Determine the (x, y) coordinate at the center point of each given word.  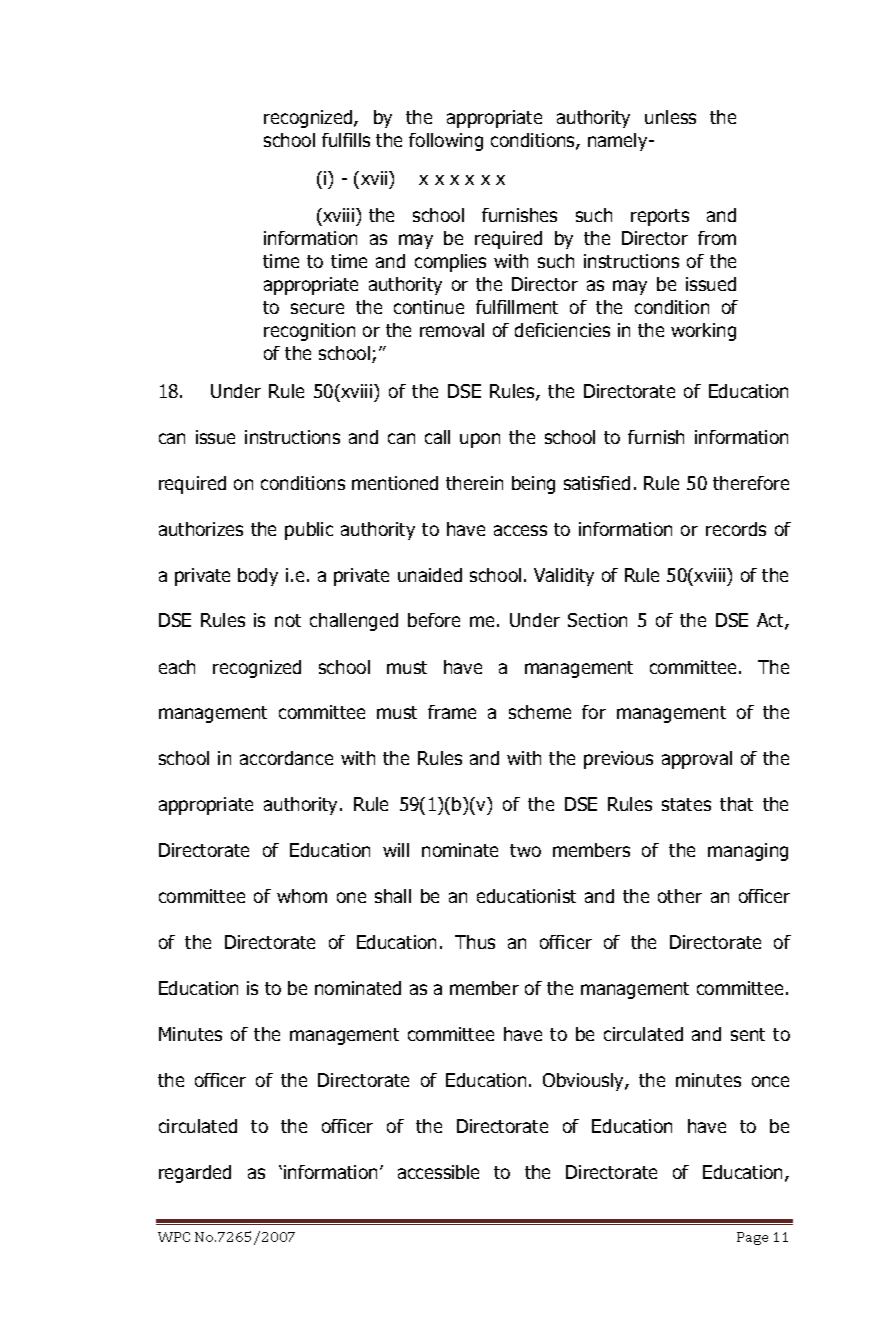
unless (670, 117)
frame (452, 712)
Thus (475, 942)
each (177, 667)
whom (302, 896)
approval (697, 760)
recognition (309, 332)
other (680, 896)
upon (480, 440)
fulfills (346, 140)
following (446, 142)
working (703, 332)
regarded (195, 1174)
